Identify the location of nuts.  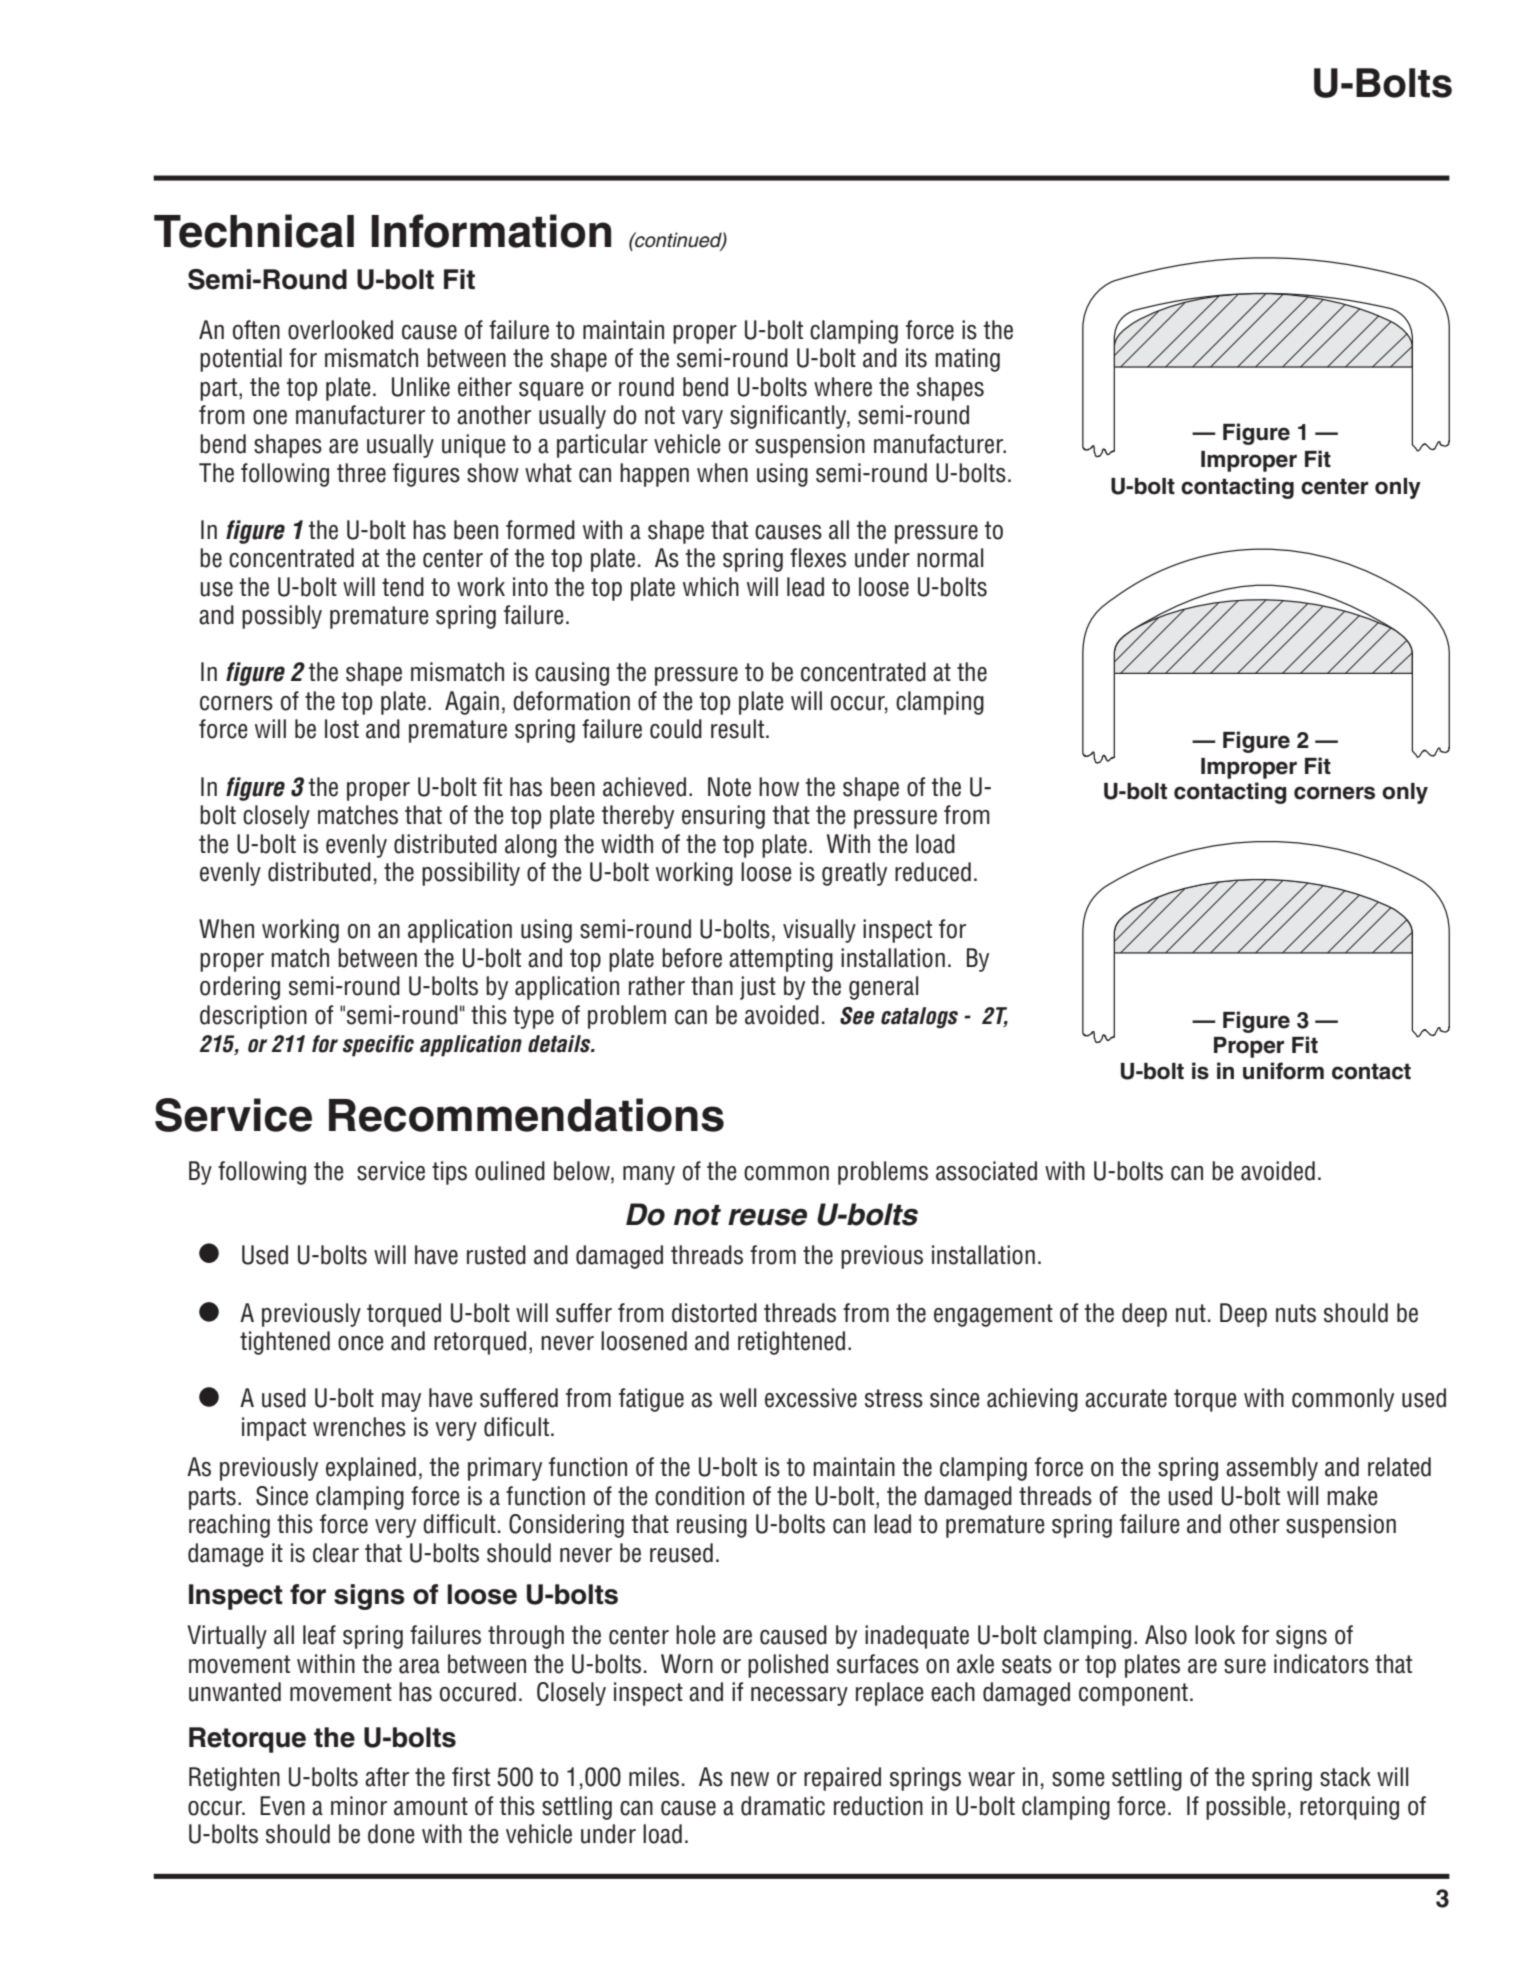
(1296, 1313).
